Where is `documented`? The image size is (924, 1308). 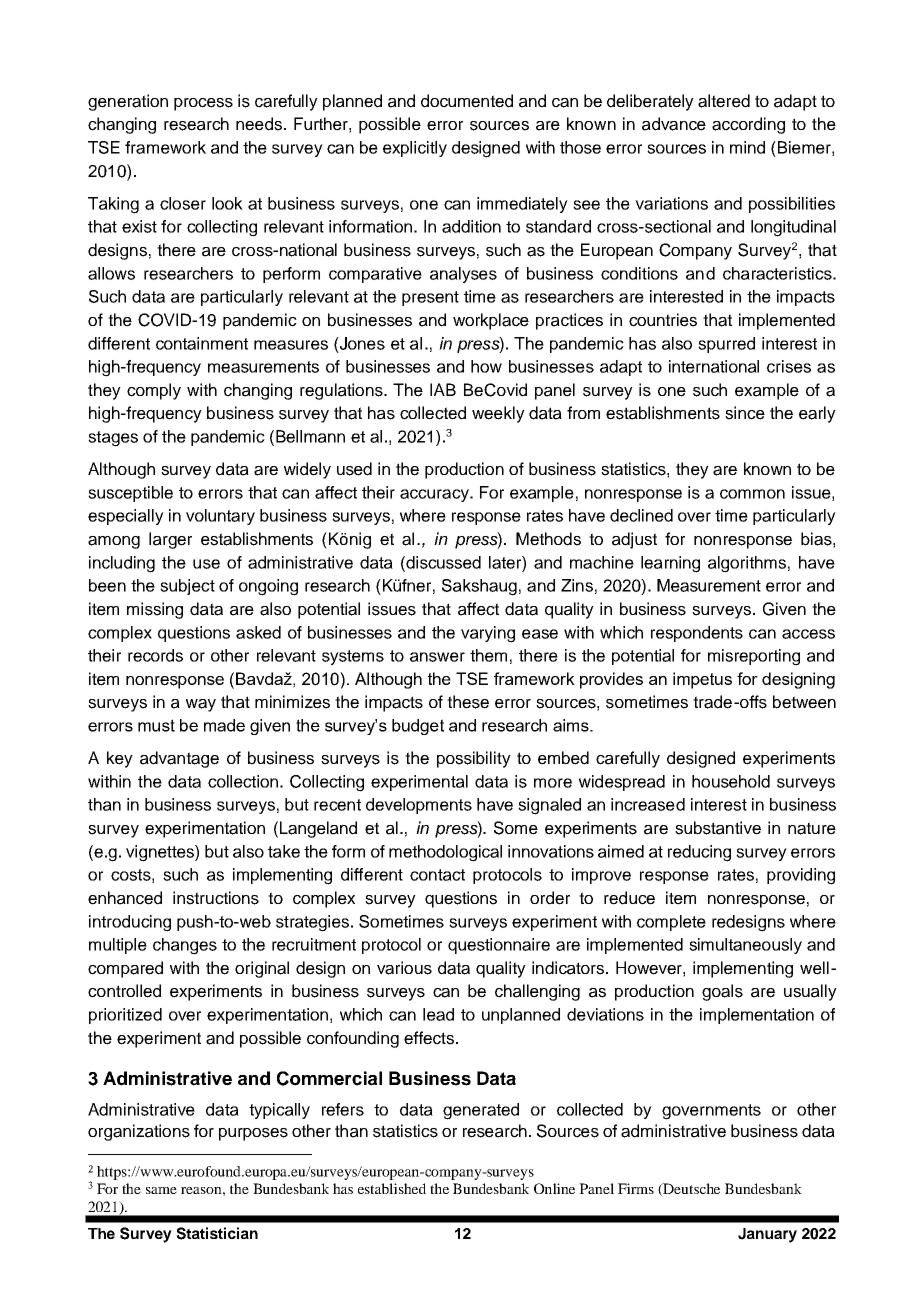
documented is located at coordinates (467, 101).
